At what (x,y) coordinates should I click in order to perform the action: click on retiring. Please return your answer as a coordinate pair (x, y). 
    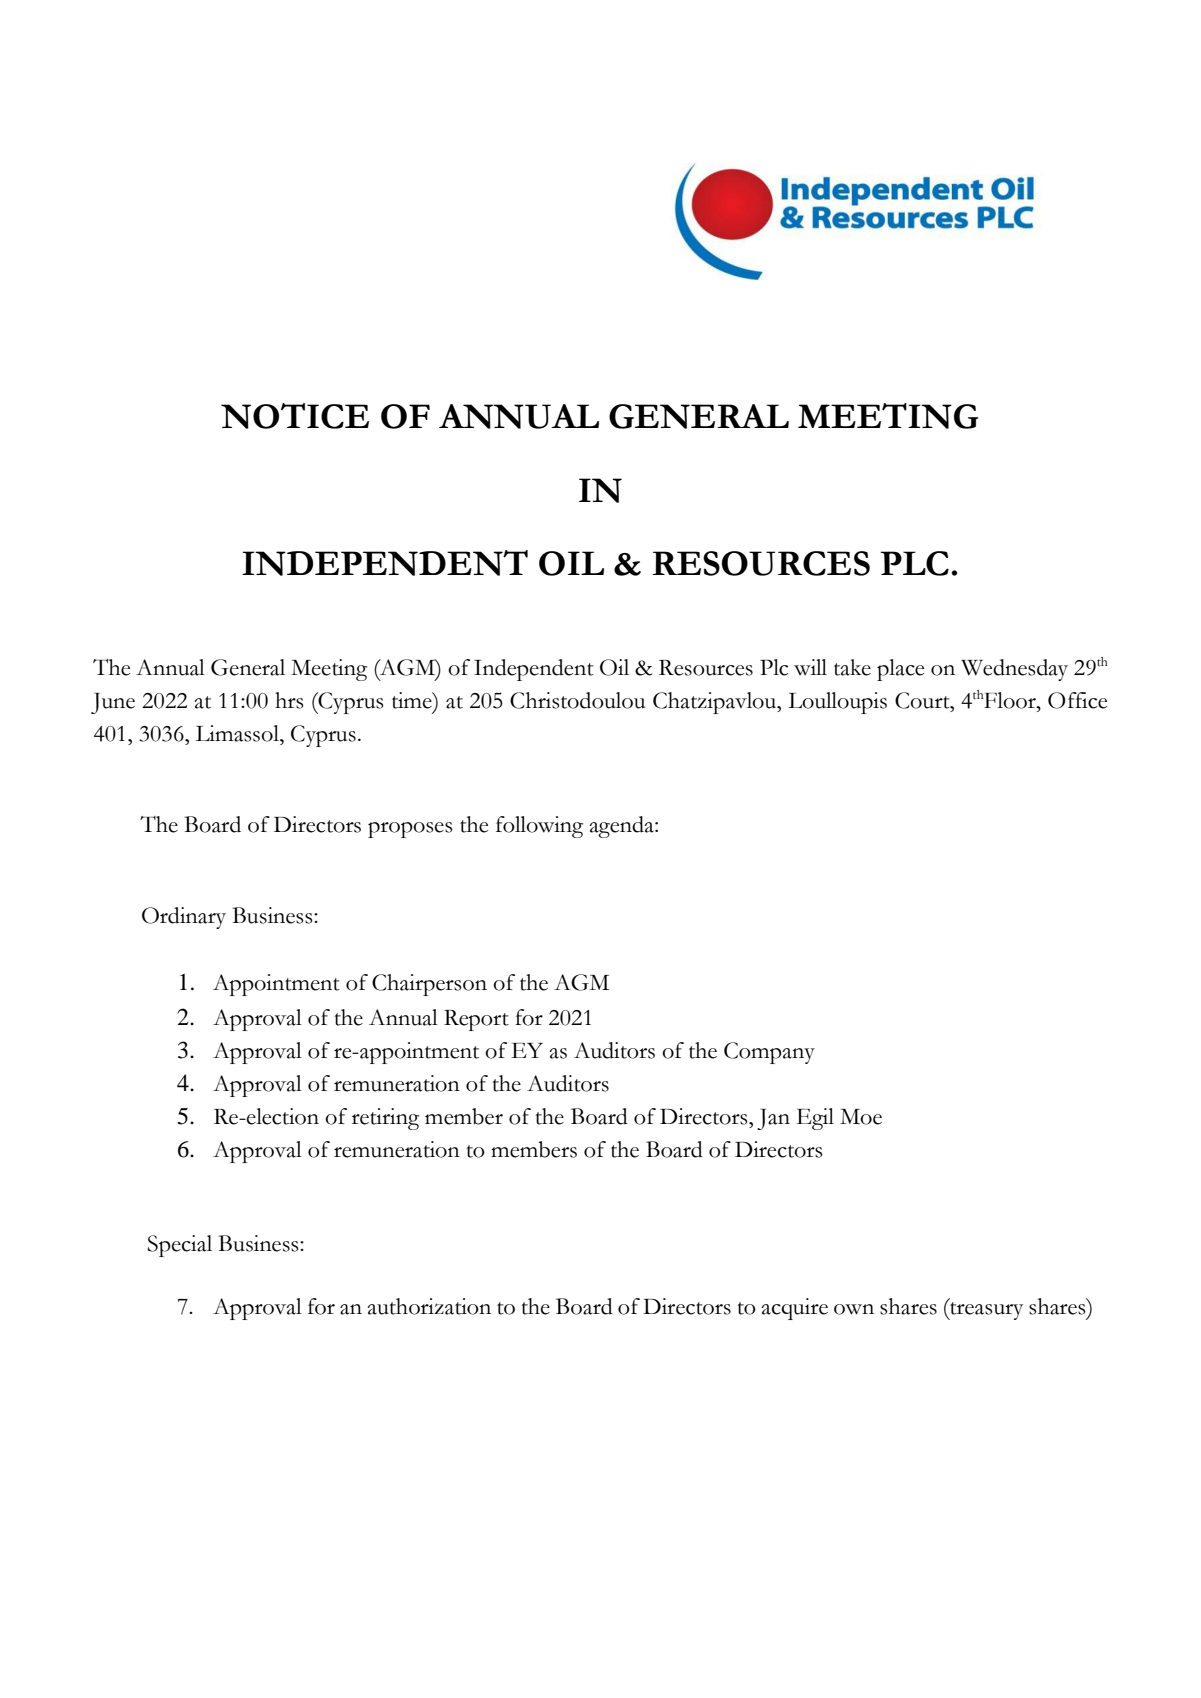
    Looking at the image, I should click on (385, 1119).
